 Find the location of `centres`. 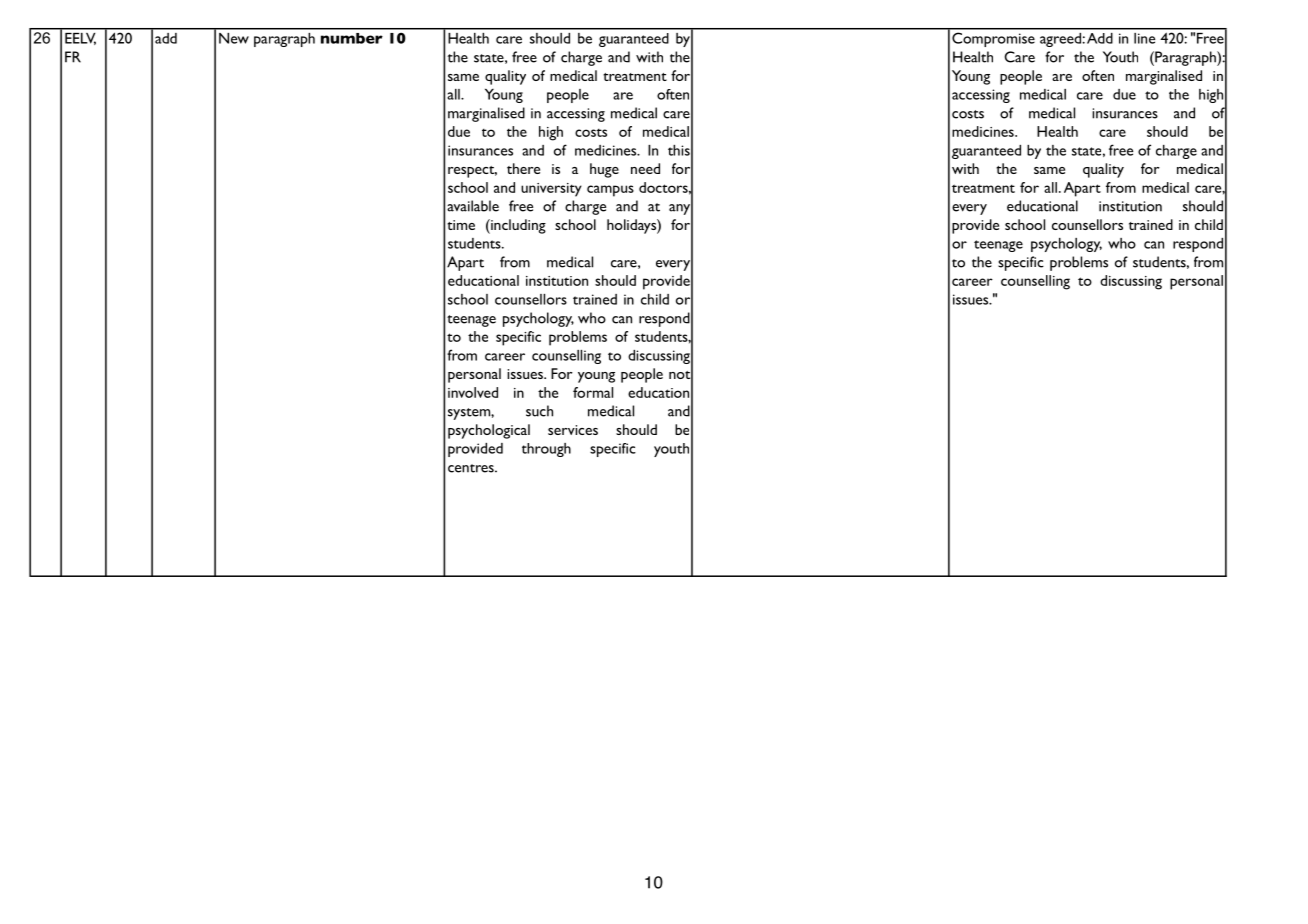

centres is located at coordinates (472, 468).
